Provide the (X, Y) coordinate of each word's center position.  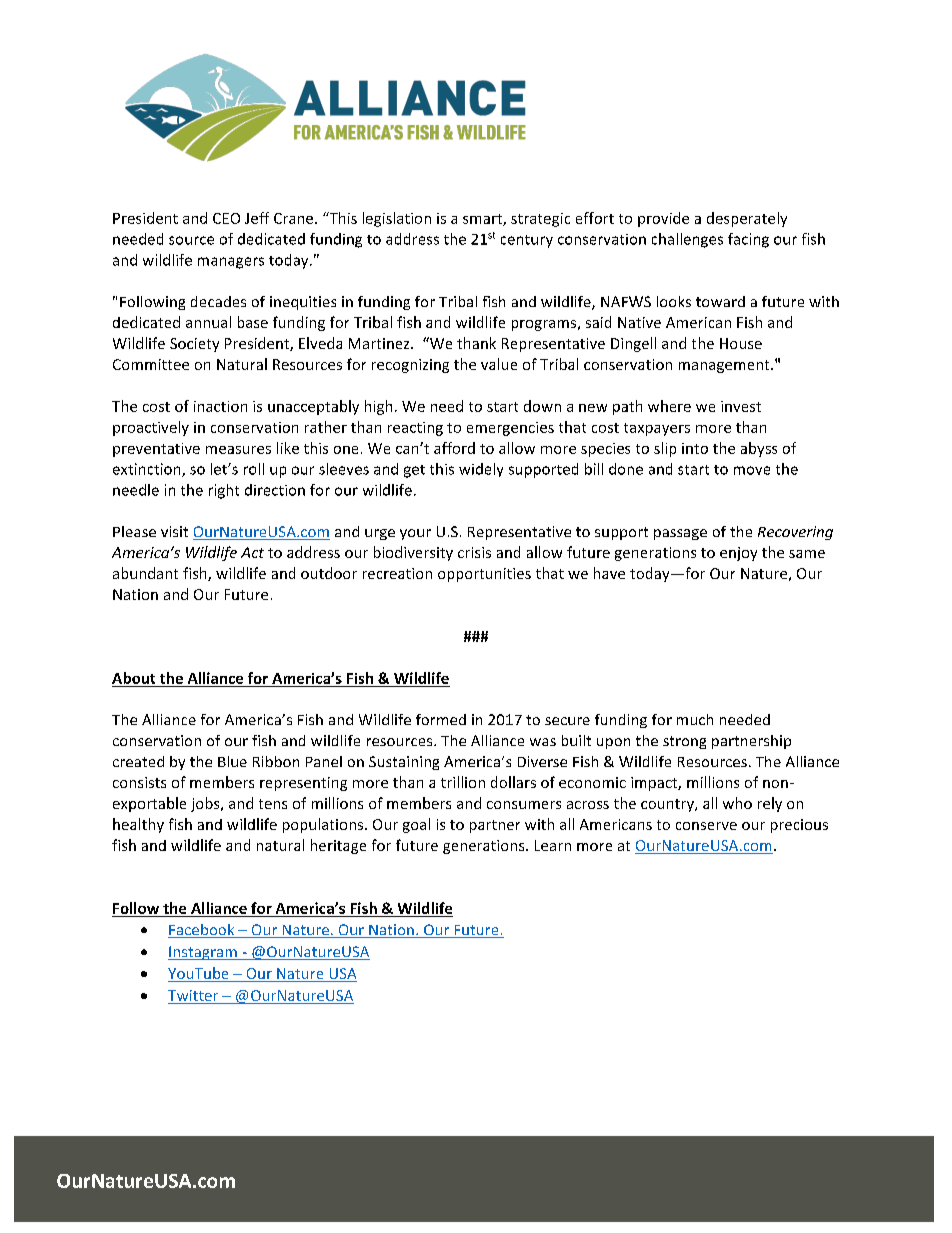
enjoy (738, 554)
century (527, 241)
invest (741, 406)
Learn (553, 845)
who (737, 803)
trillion (463, 782)
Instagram (203, 953)
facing (748, 240)
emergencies (510, 429)
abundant (145, 573)
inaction (220, 406)
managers (231, 263)
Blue (232, 761)
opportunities (484, 575)
